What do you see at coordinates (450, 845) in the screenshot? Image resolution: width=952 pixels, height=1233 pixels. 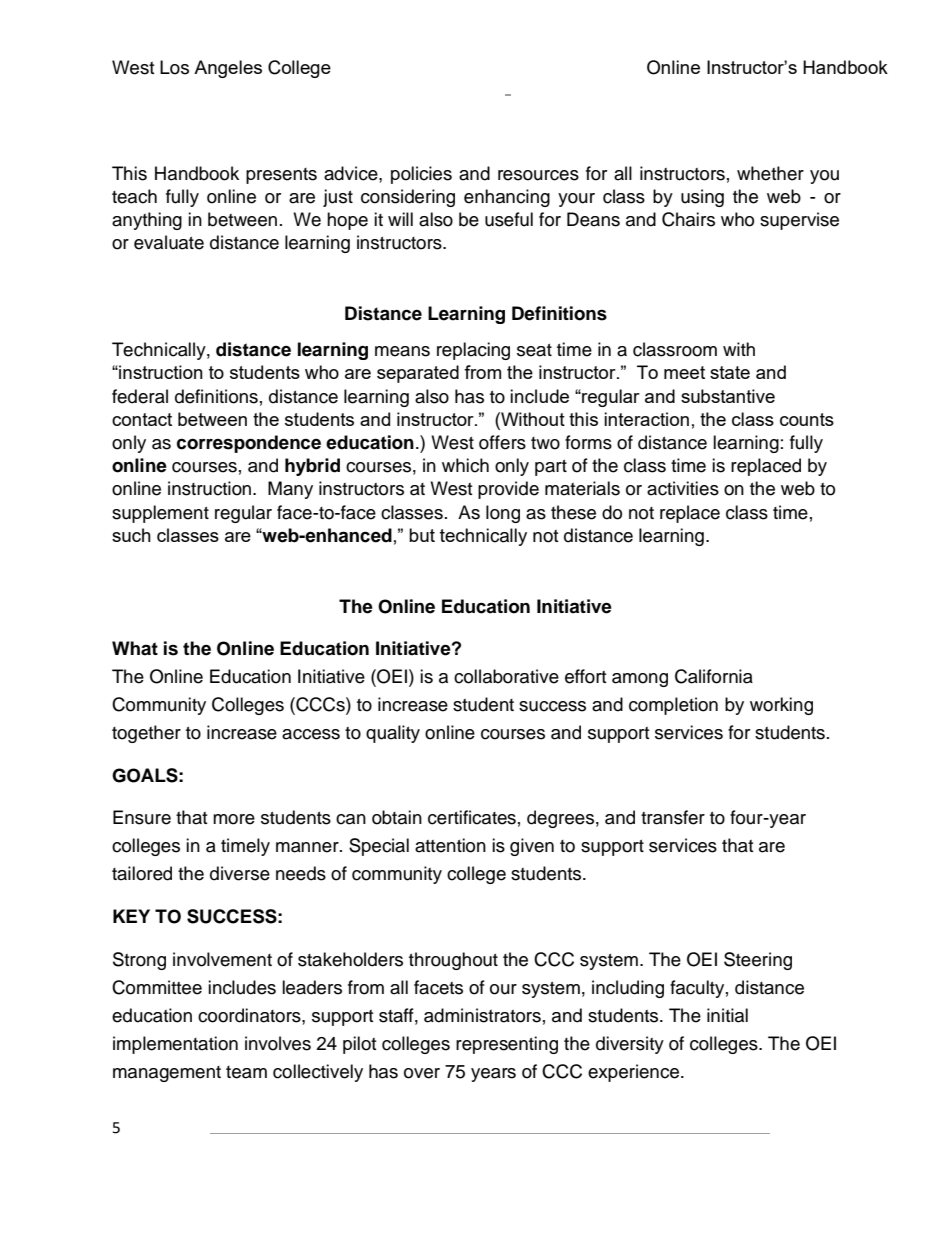 I see `attention` at bounding box center [450, 845].
